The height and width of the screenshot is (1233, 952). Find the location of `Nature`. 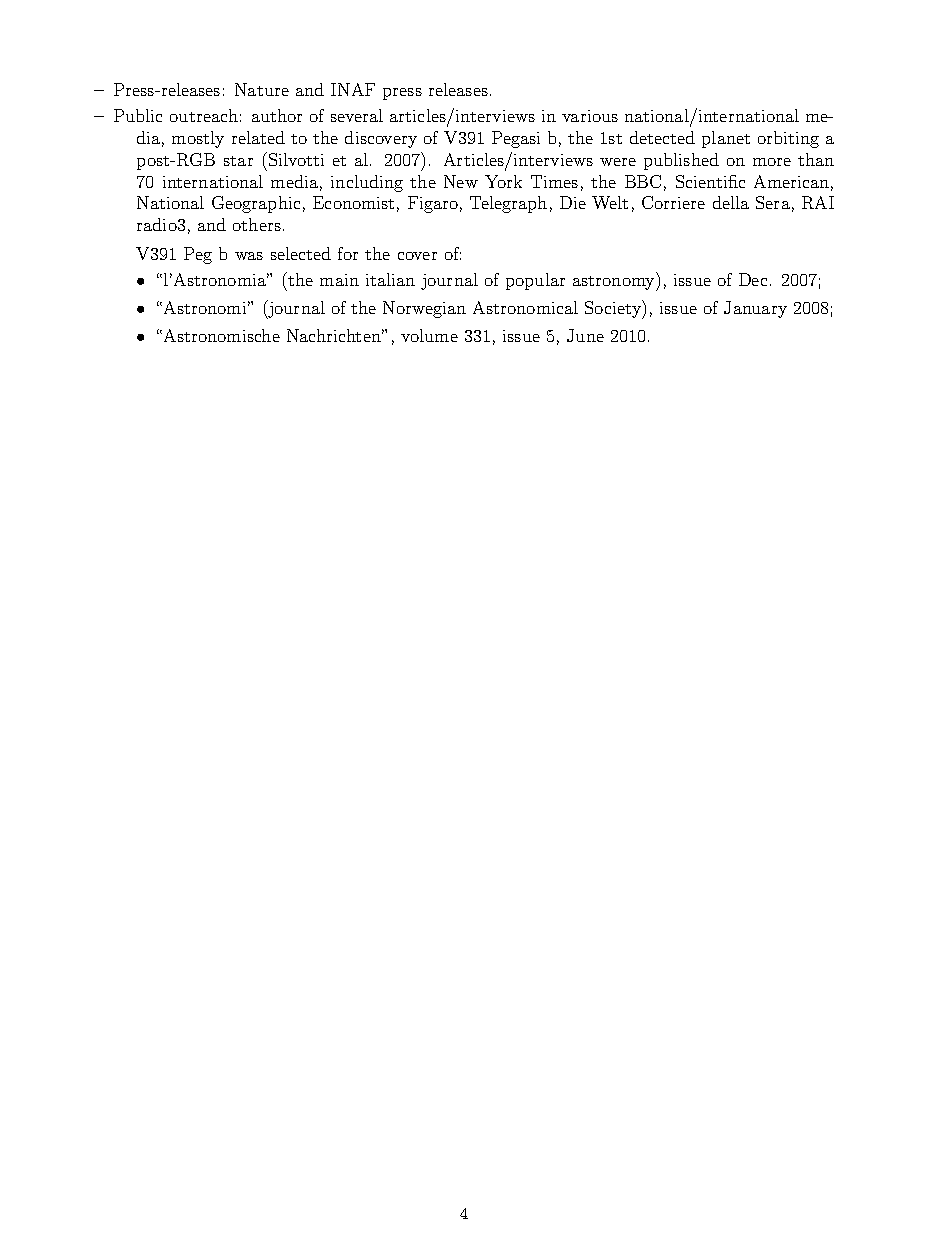

Nature is located at coordinates (262, 89).
